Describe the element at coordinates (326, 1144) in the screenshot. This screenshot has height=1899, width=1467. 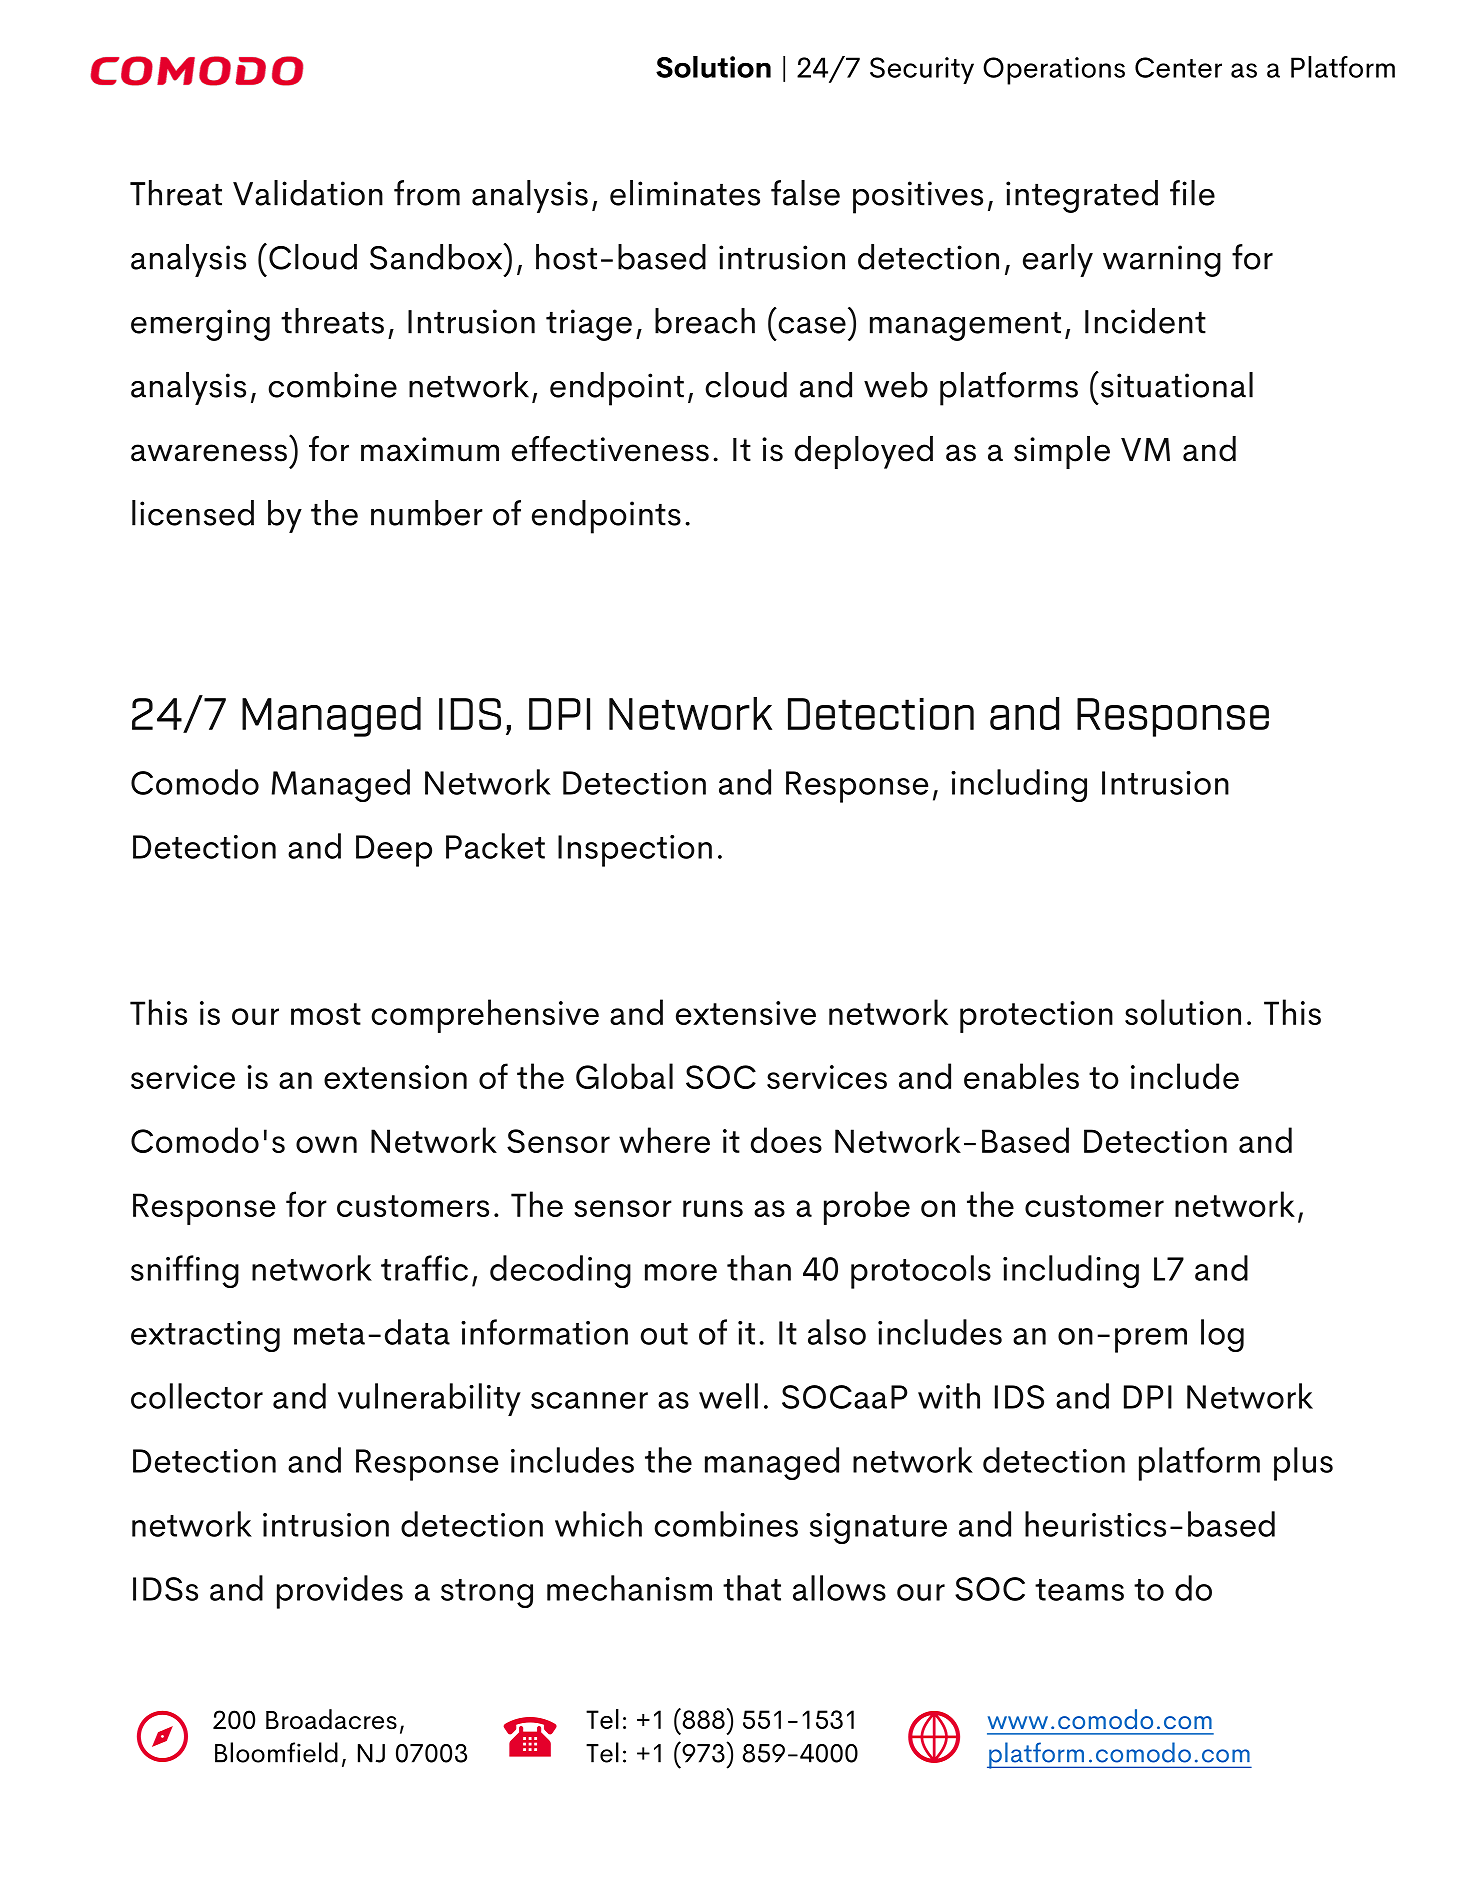
I see `own` at that location.
